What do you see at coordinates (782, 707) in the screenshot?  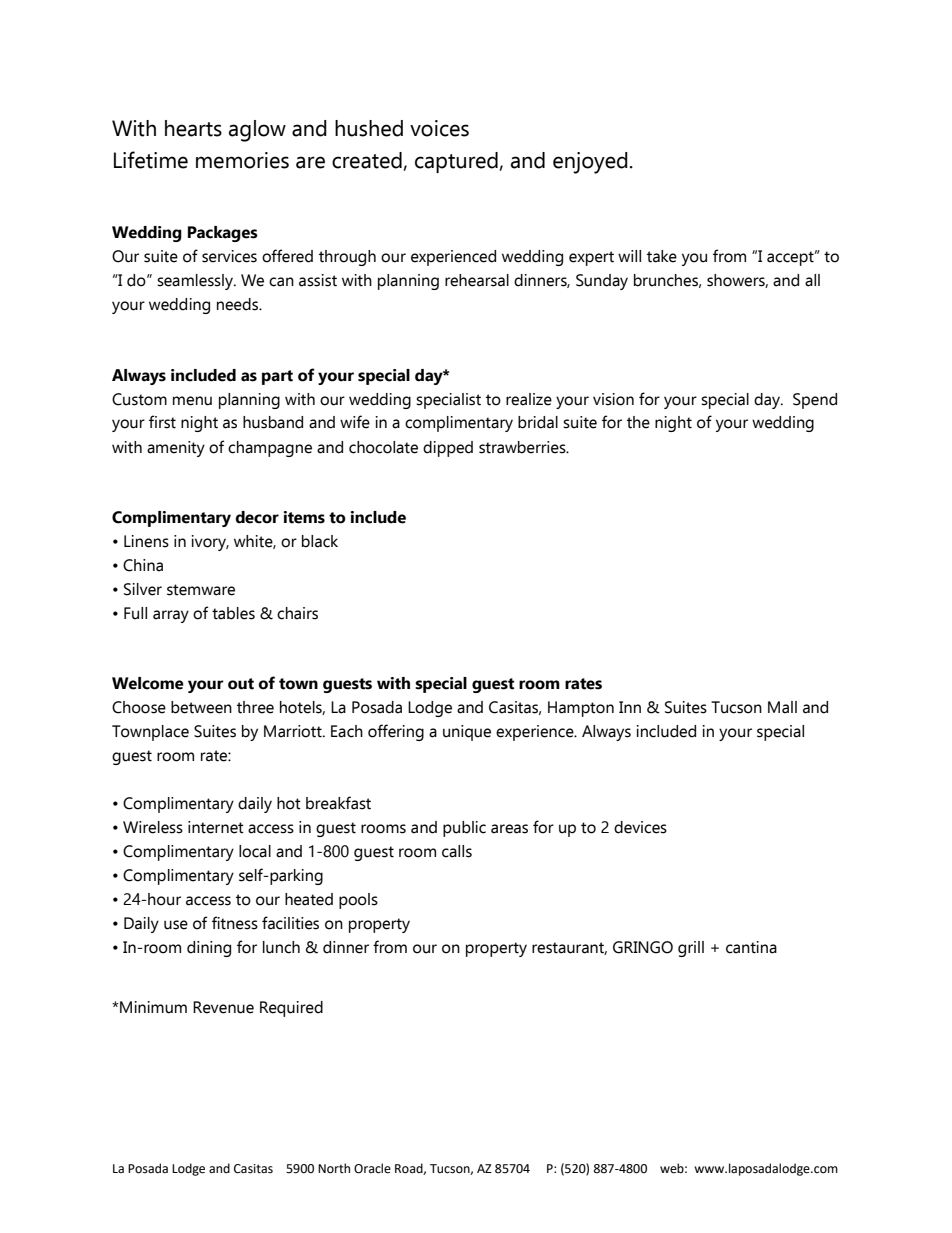 I see `Mall` at bounding box center [782, 707].
